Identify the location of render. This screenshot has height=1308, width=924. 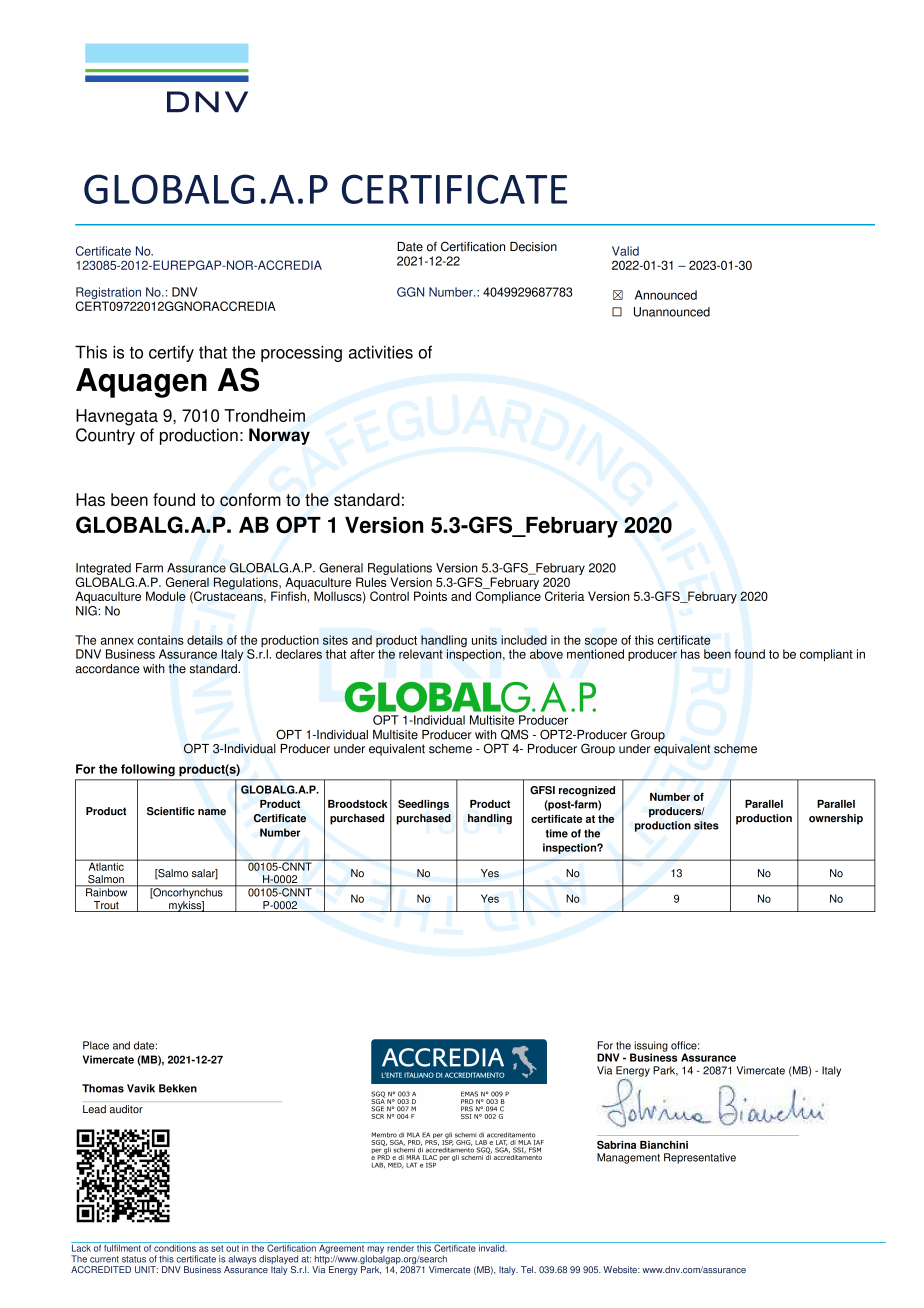
(400, 1247).
